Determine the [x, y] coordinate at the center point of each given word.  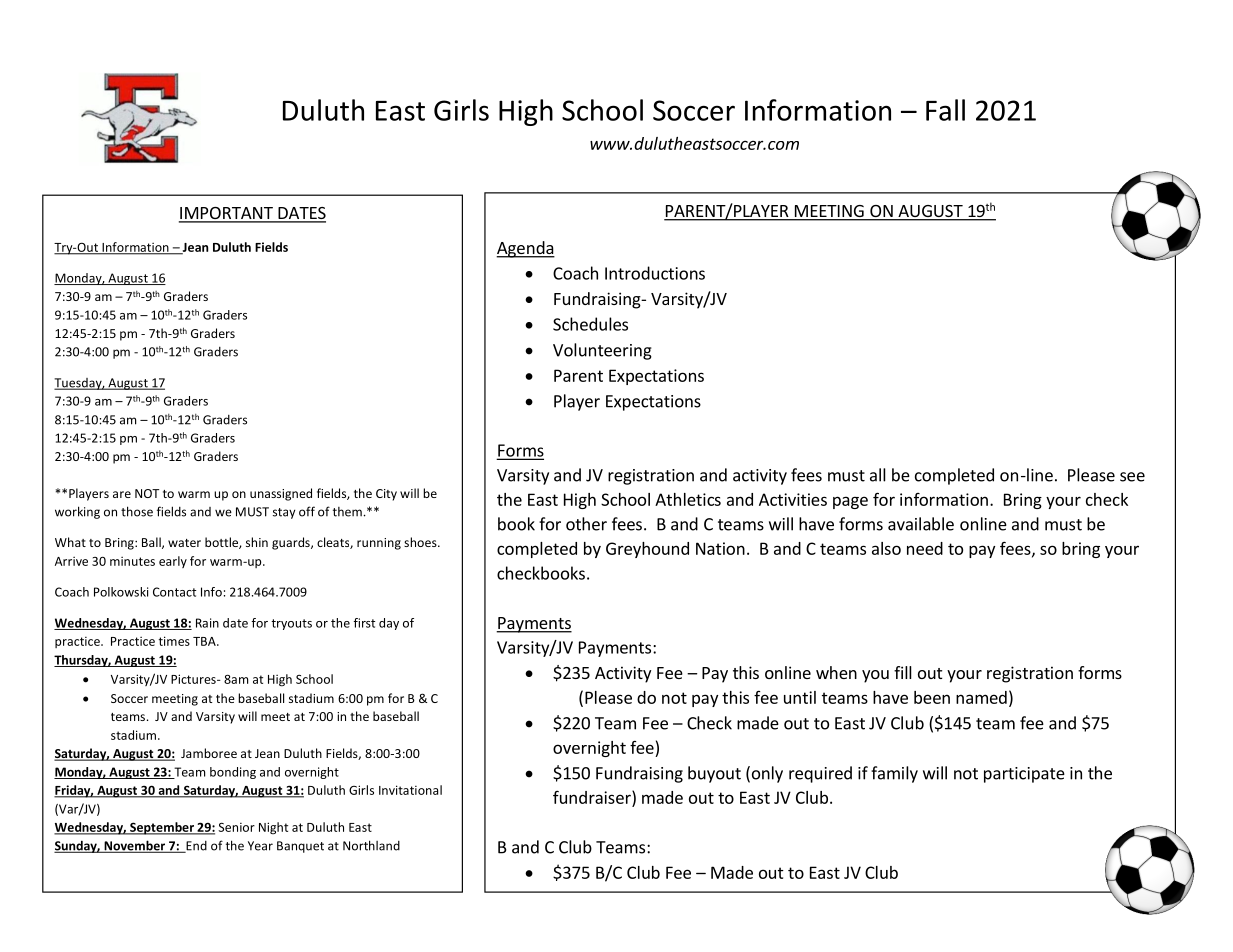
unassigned [281, 494]
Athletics [688, 499]
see [1132, 477]
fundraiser [593, 797]
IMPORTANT [227, 214]
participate [1024, 775]
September [162, 828]
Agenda [525, 249]
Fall [945, 110]
